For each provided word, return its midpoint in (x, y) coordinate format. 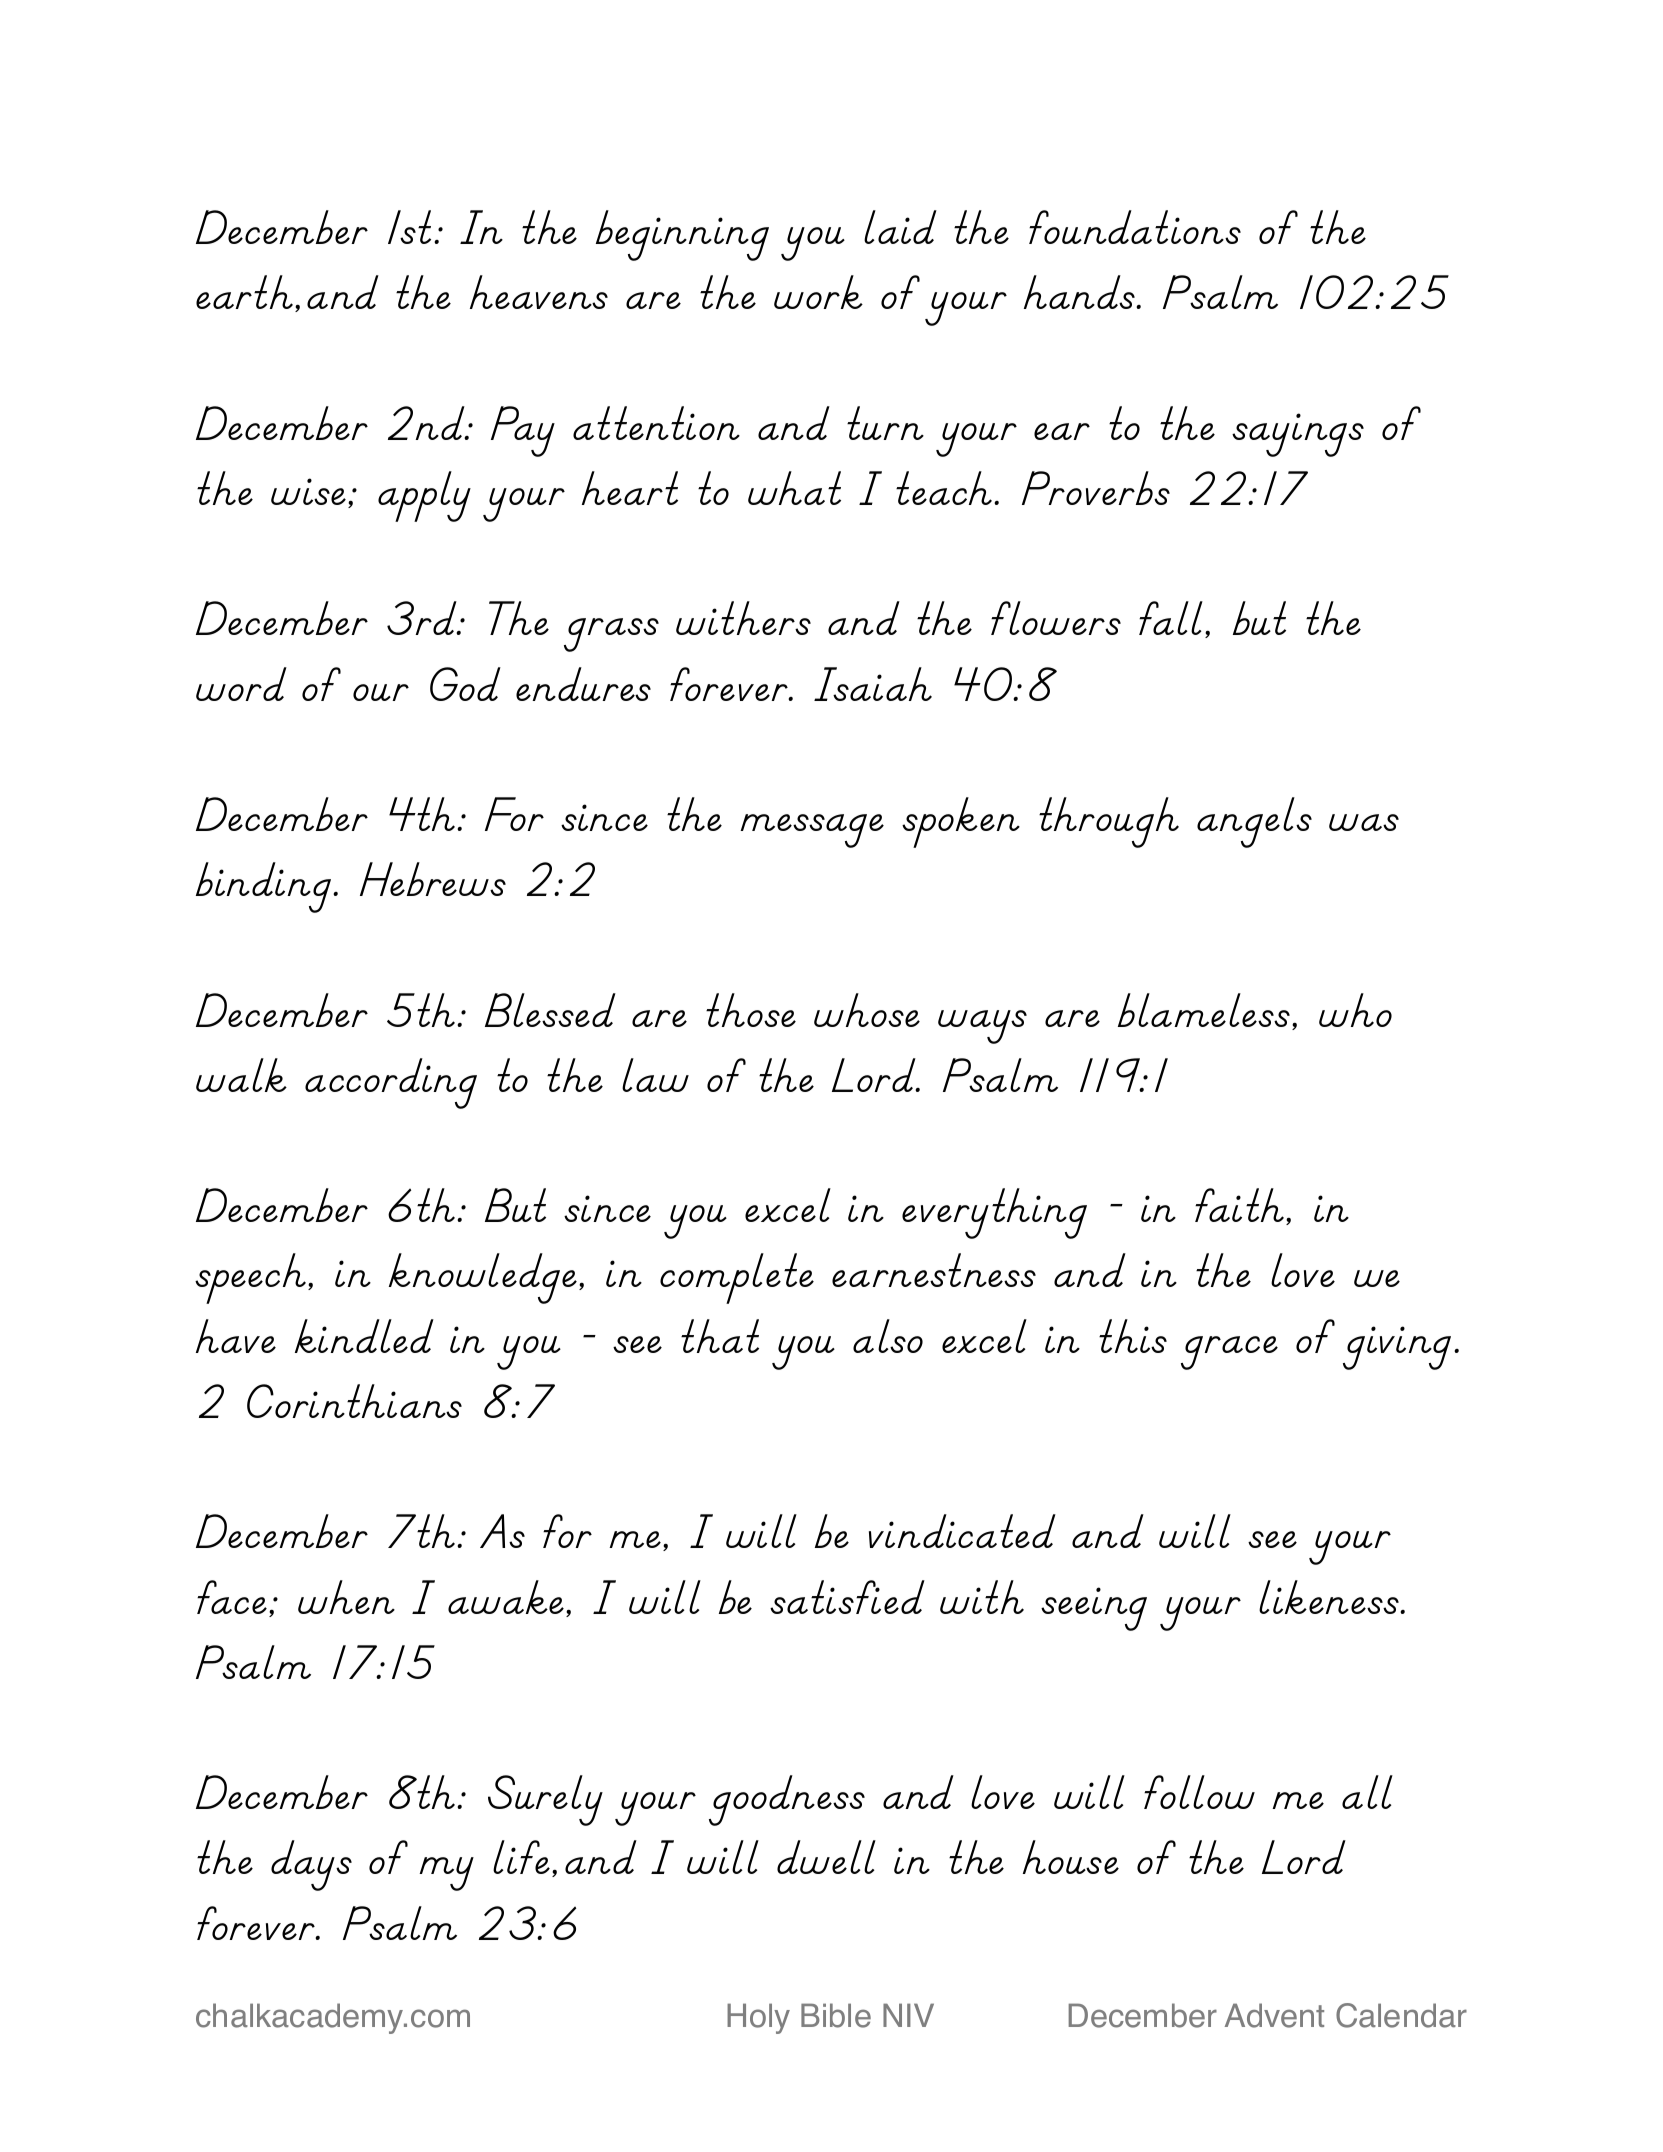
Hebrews (433, 879)
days (311, 1865)
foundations (1135, 227)
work (818, 292)
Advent (1274, 2015)
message (812, 831)
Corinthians (354, 1401)
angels (1254, 822)
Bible (836, 2015)
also (888, 1336)
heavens (539, 292)
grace (1229, 1353)
